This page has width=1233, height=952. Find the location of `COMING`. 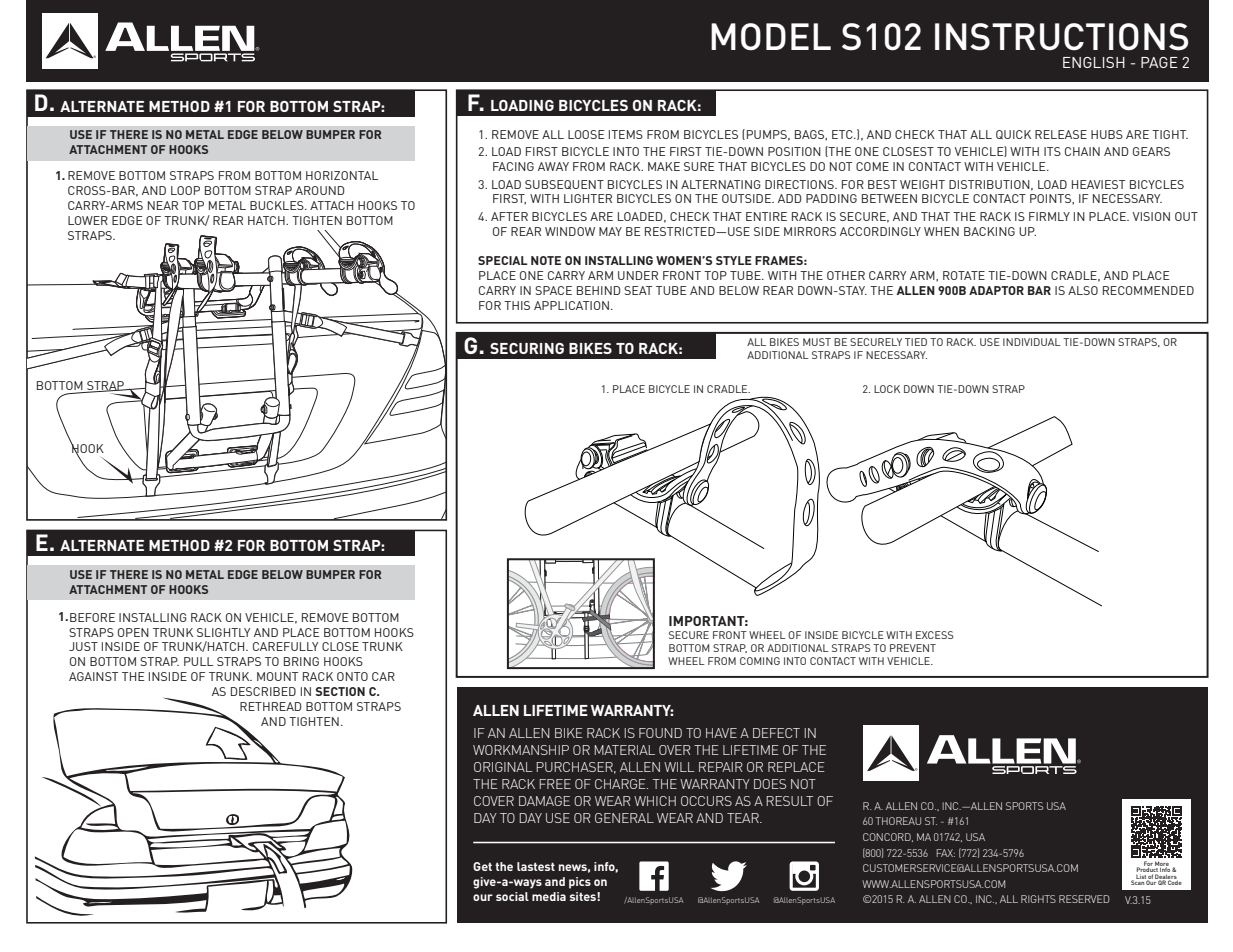

COMING is located at coordinates (760, 661).
